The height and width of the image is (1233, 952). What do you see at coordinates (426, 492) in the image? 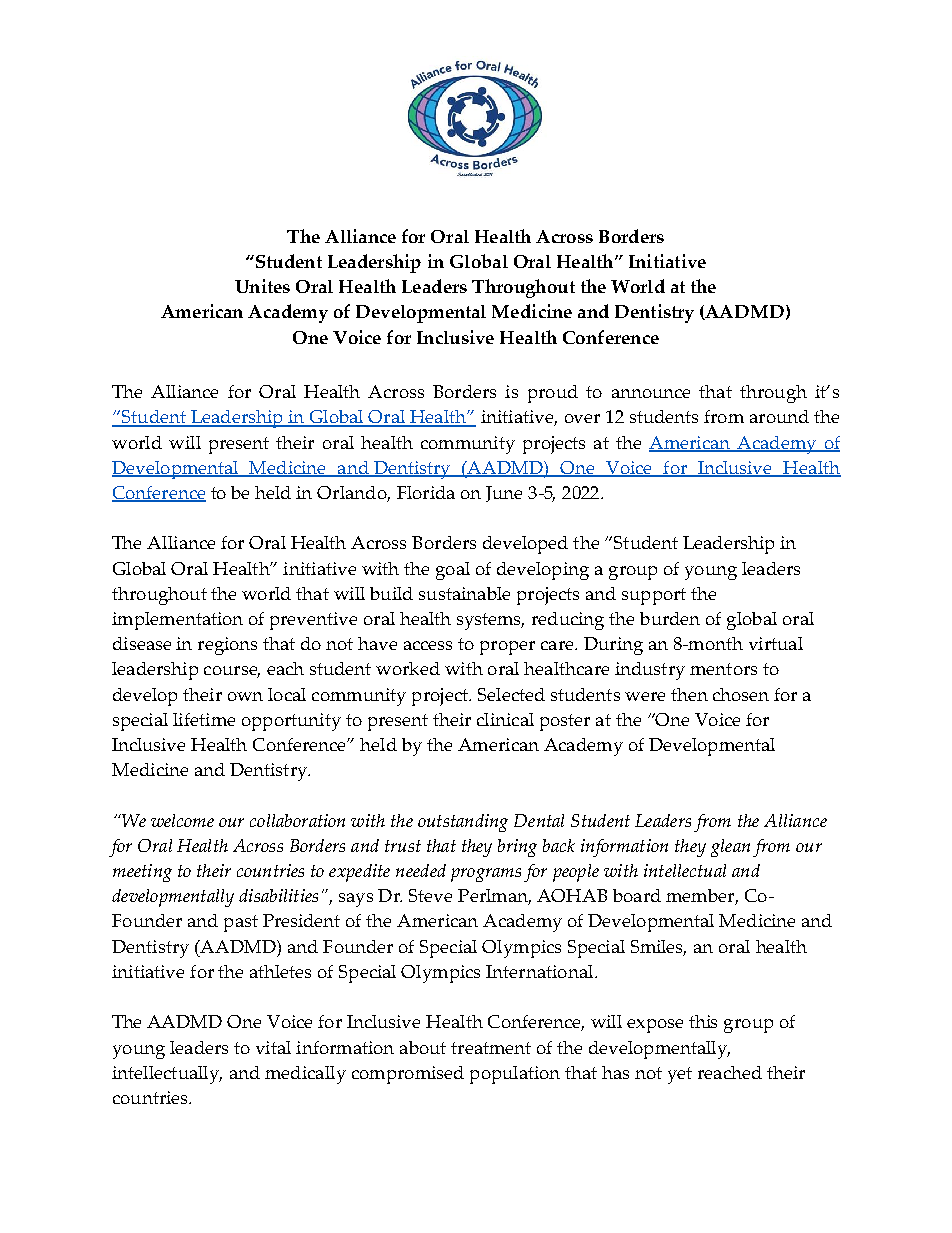
I see `Florida` at bounding box center [426, 492].
